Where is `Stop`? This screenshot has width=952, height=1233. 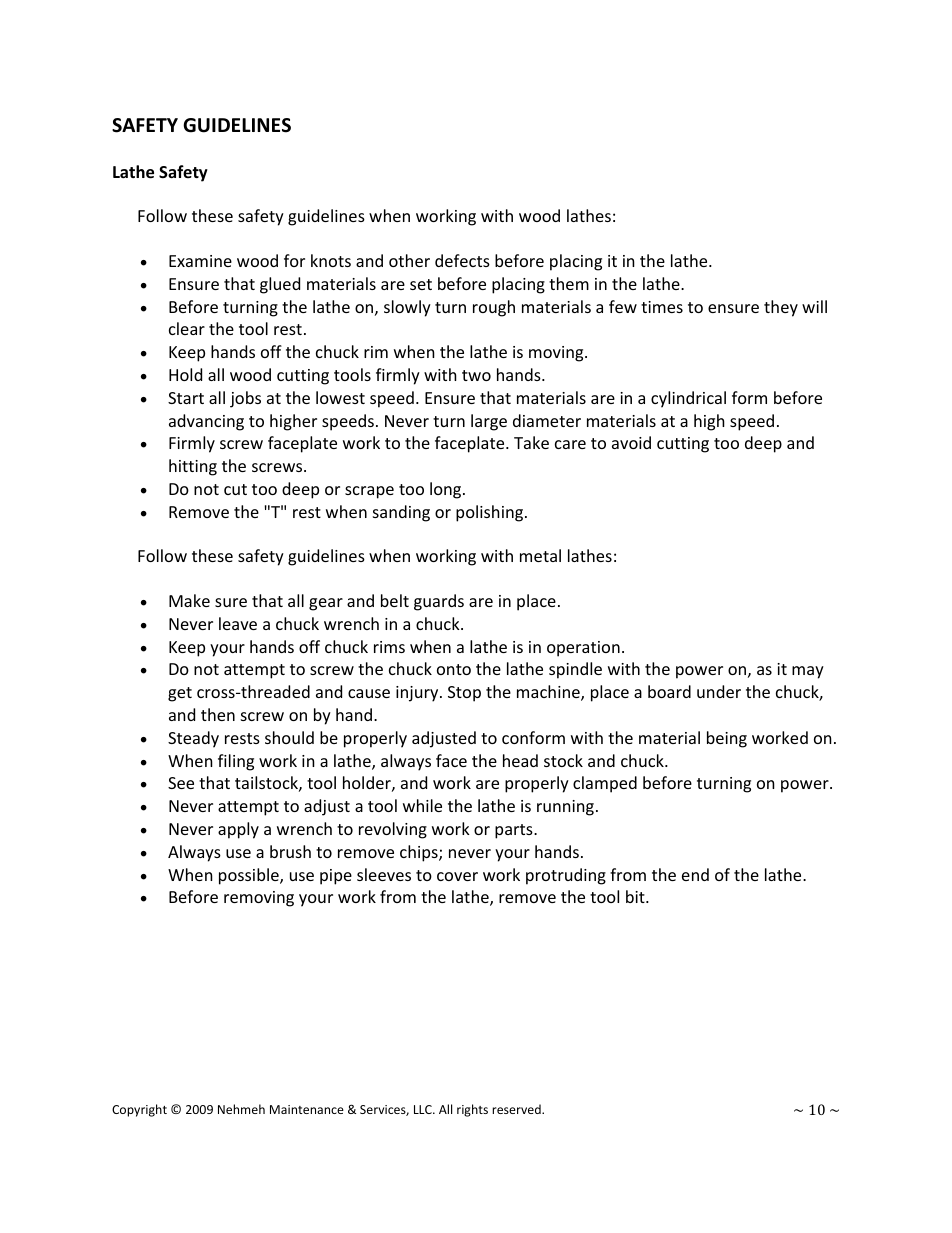
Stop is located at coordinates (464, 694).
